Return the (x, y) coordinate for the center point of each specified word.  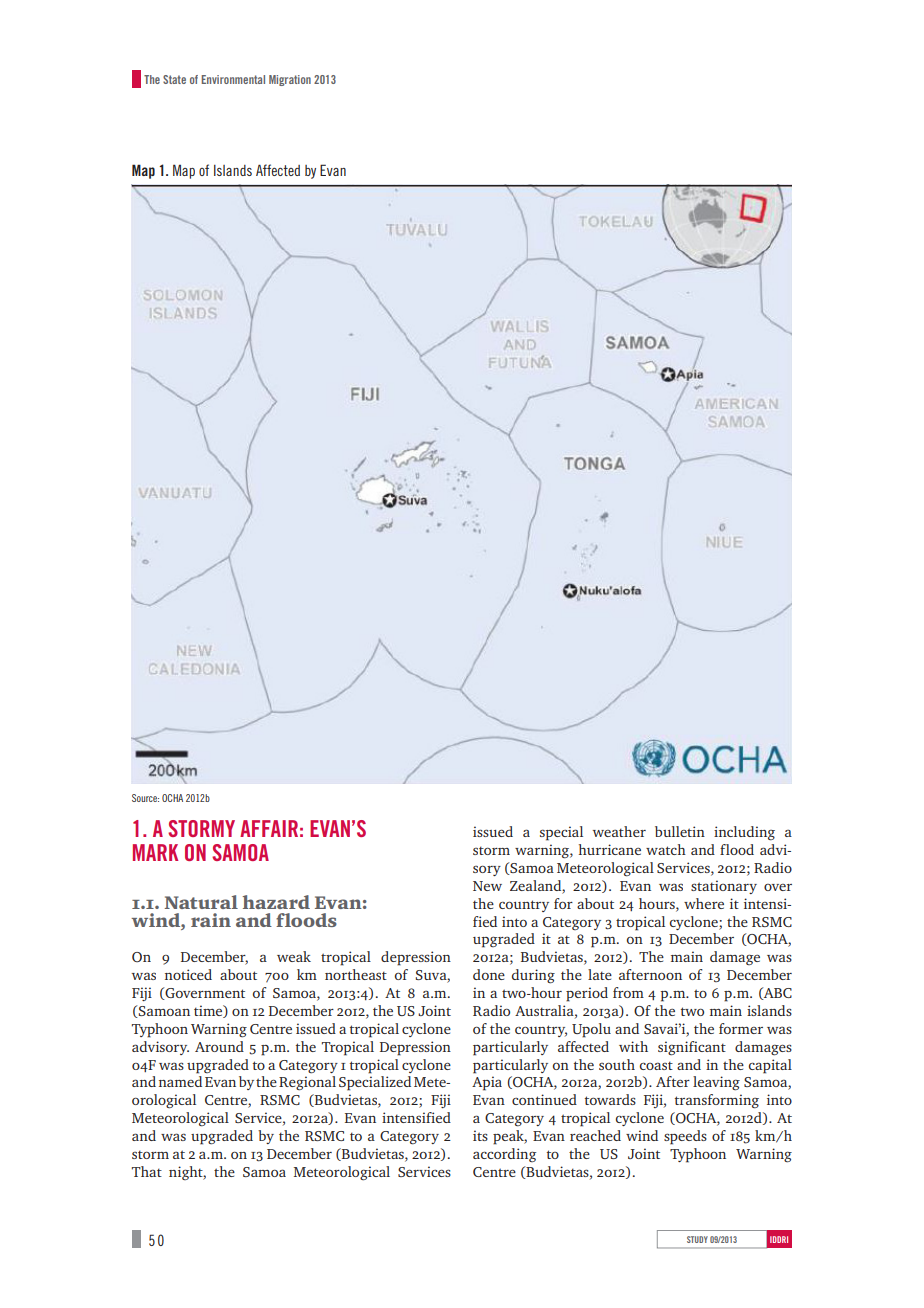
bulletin (680, 831)
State (174, 79)
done (489, 974)
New (487, 886)
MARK (155, 852)
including (744, 833)
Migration (290, 80)
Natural (201, 902)
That (147, 1171)
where (704, 903)
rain (211, 920)
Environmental (233, 79)
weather (619, 831)
